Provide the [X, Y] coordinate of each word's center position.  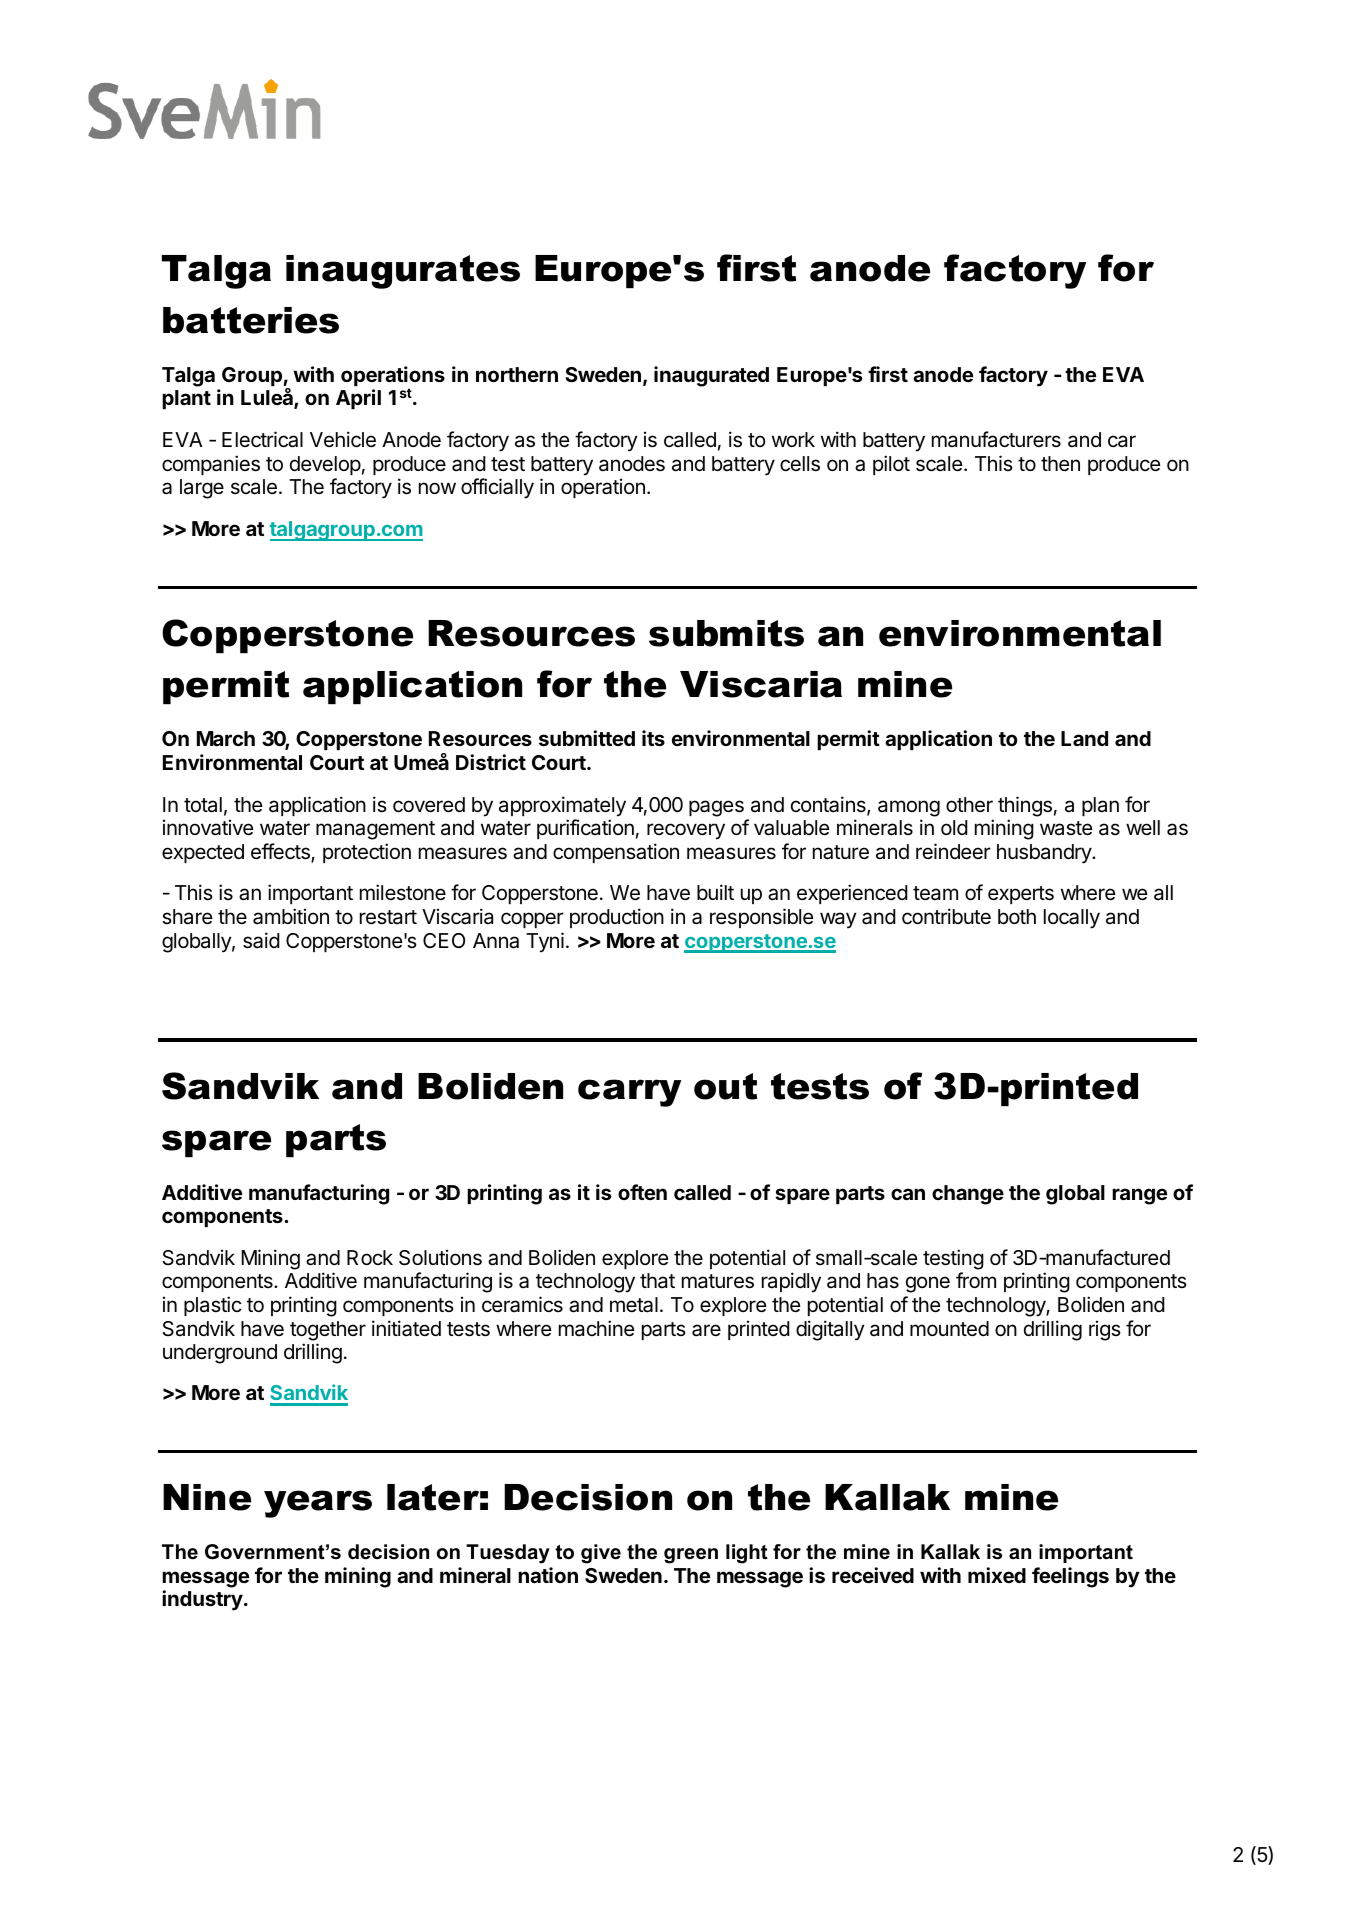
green [691, 1556]
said [261, 940]
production [617, 918]
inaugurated [711, 376]
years [318, 1504]
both [1017, 916]
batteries [251, 320]
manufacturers [996, 439]
